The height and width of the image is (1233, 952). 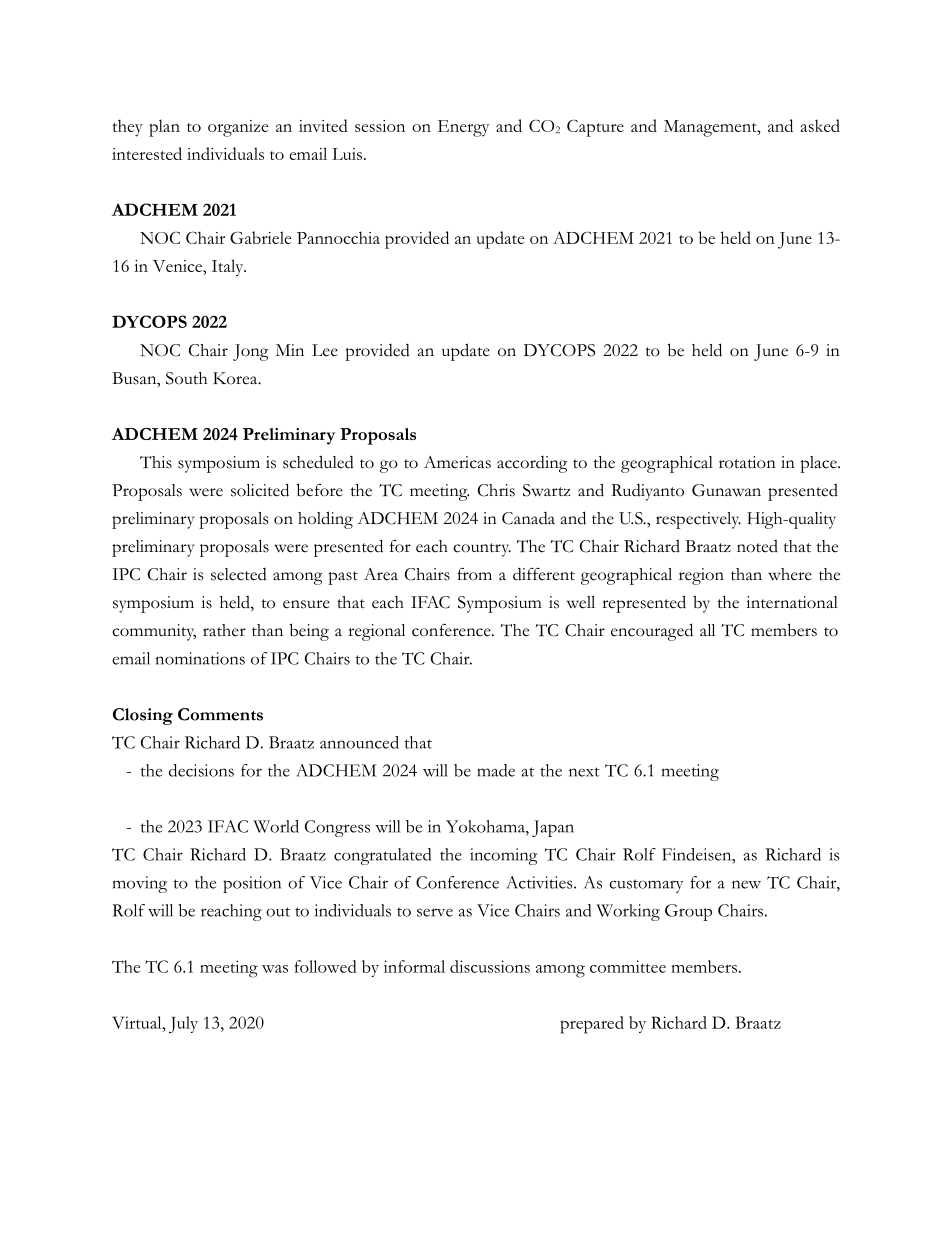 I want to click on July, so click(x=183, y=1025).
